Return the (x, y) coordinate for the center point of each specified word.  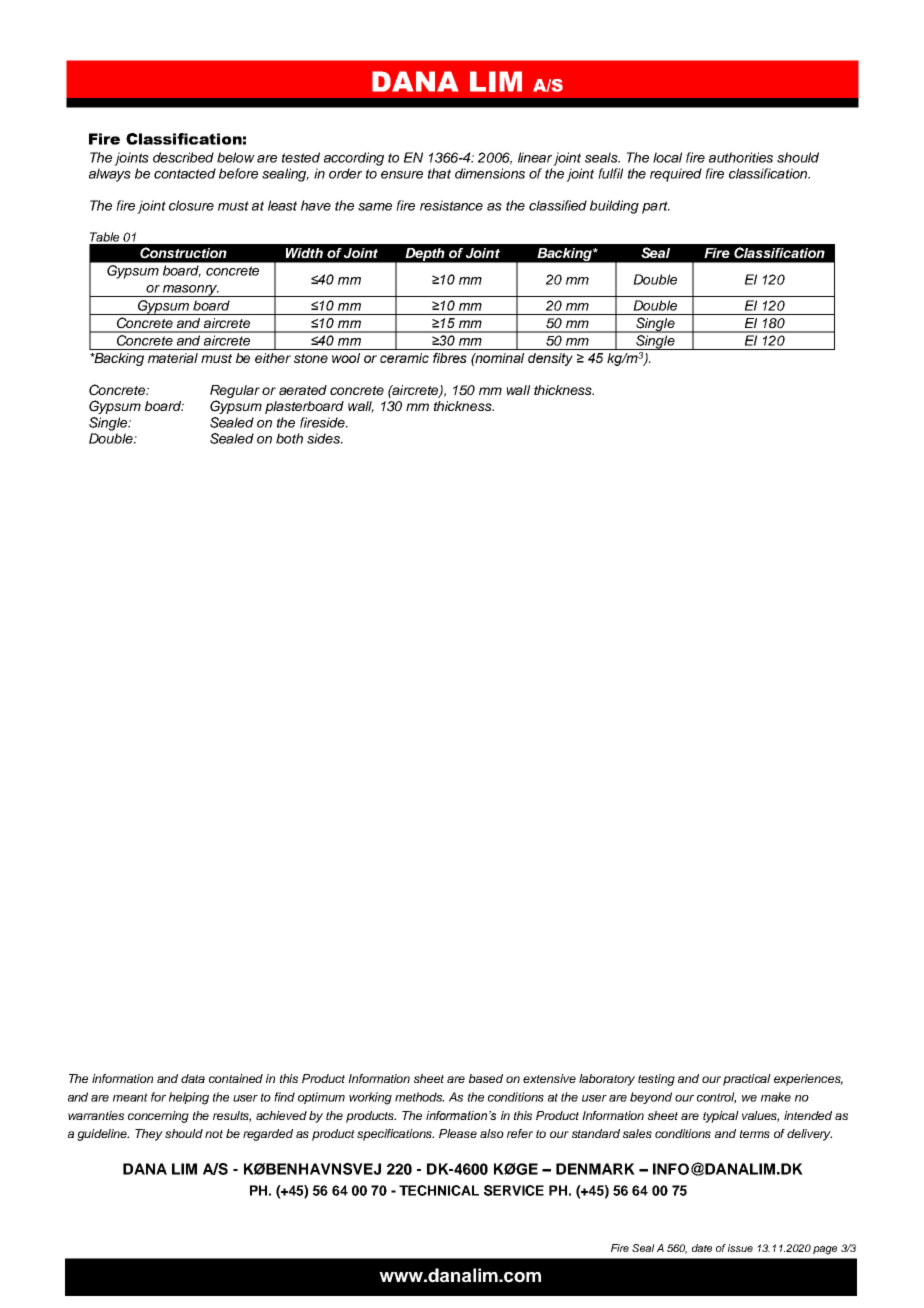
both (289, 438)
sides (324, 438)
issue (740, 1248)
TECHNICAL (439, 1190)
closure (191, 205)
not (214, 1134)
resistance (451, 205)
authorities (741, 157)
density (550, 359)
